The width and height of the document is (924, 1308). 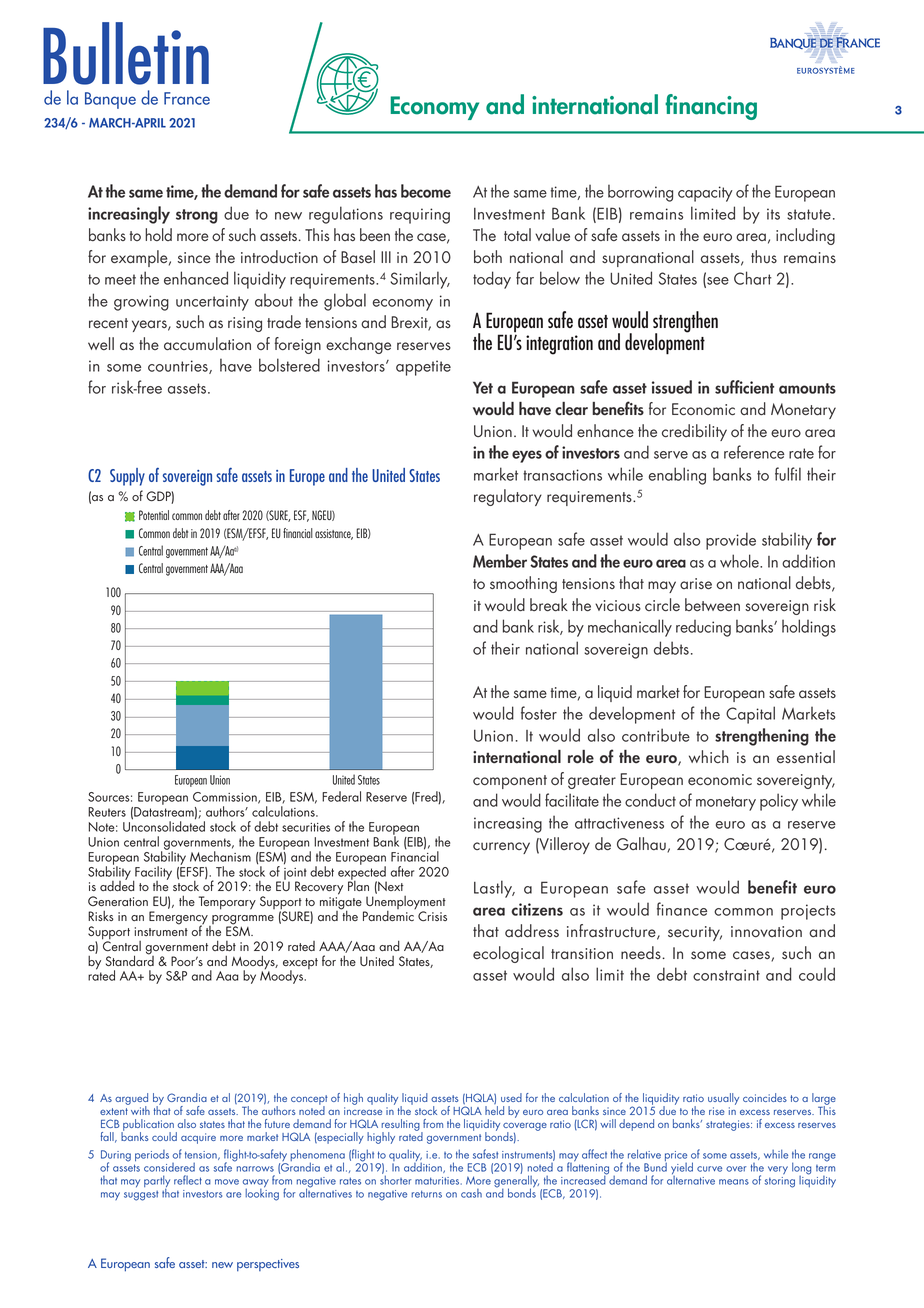 What do you see at coordinates (711, 107) in the document?
I see `financing` at bounding box center [711, 107].
